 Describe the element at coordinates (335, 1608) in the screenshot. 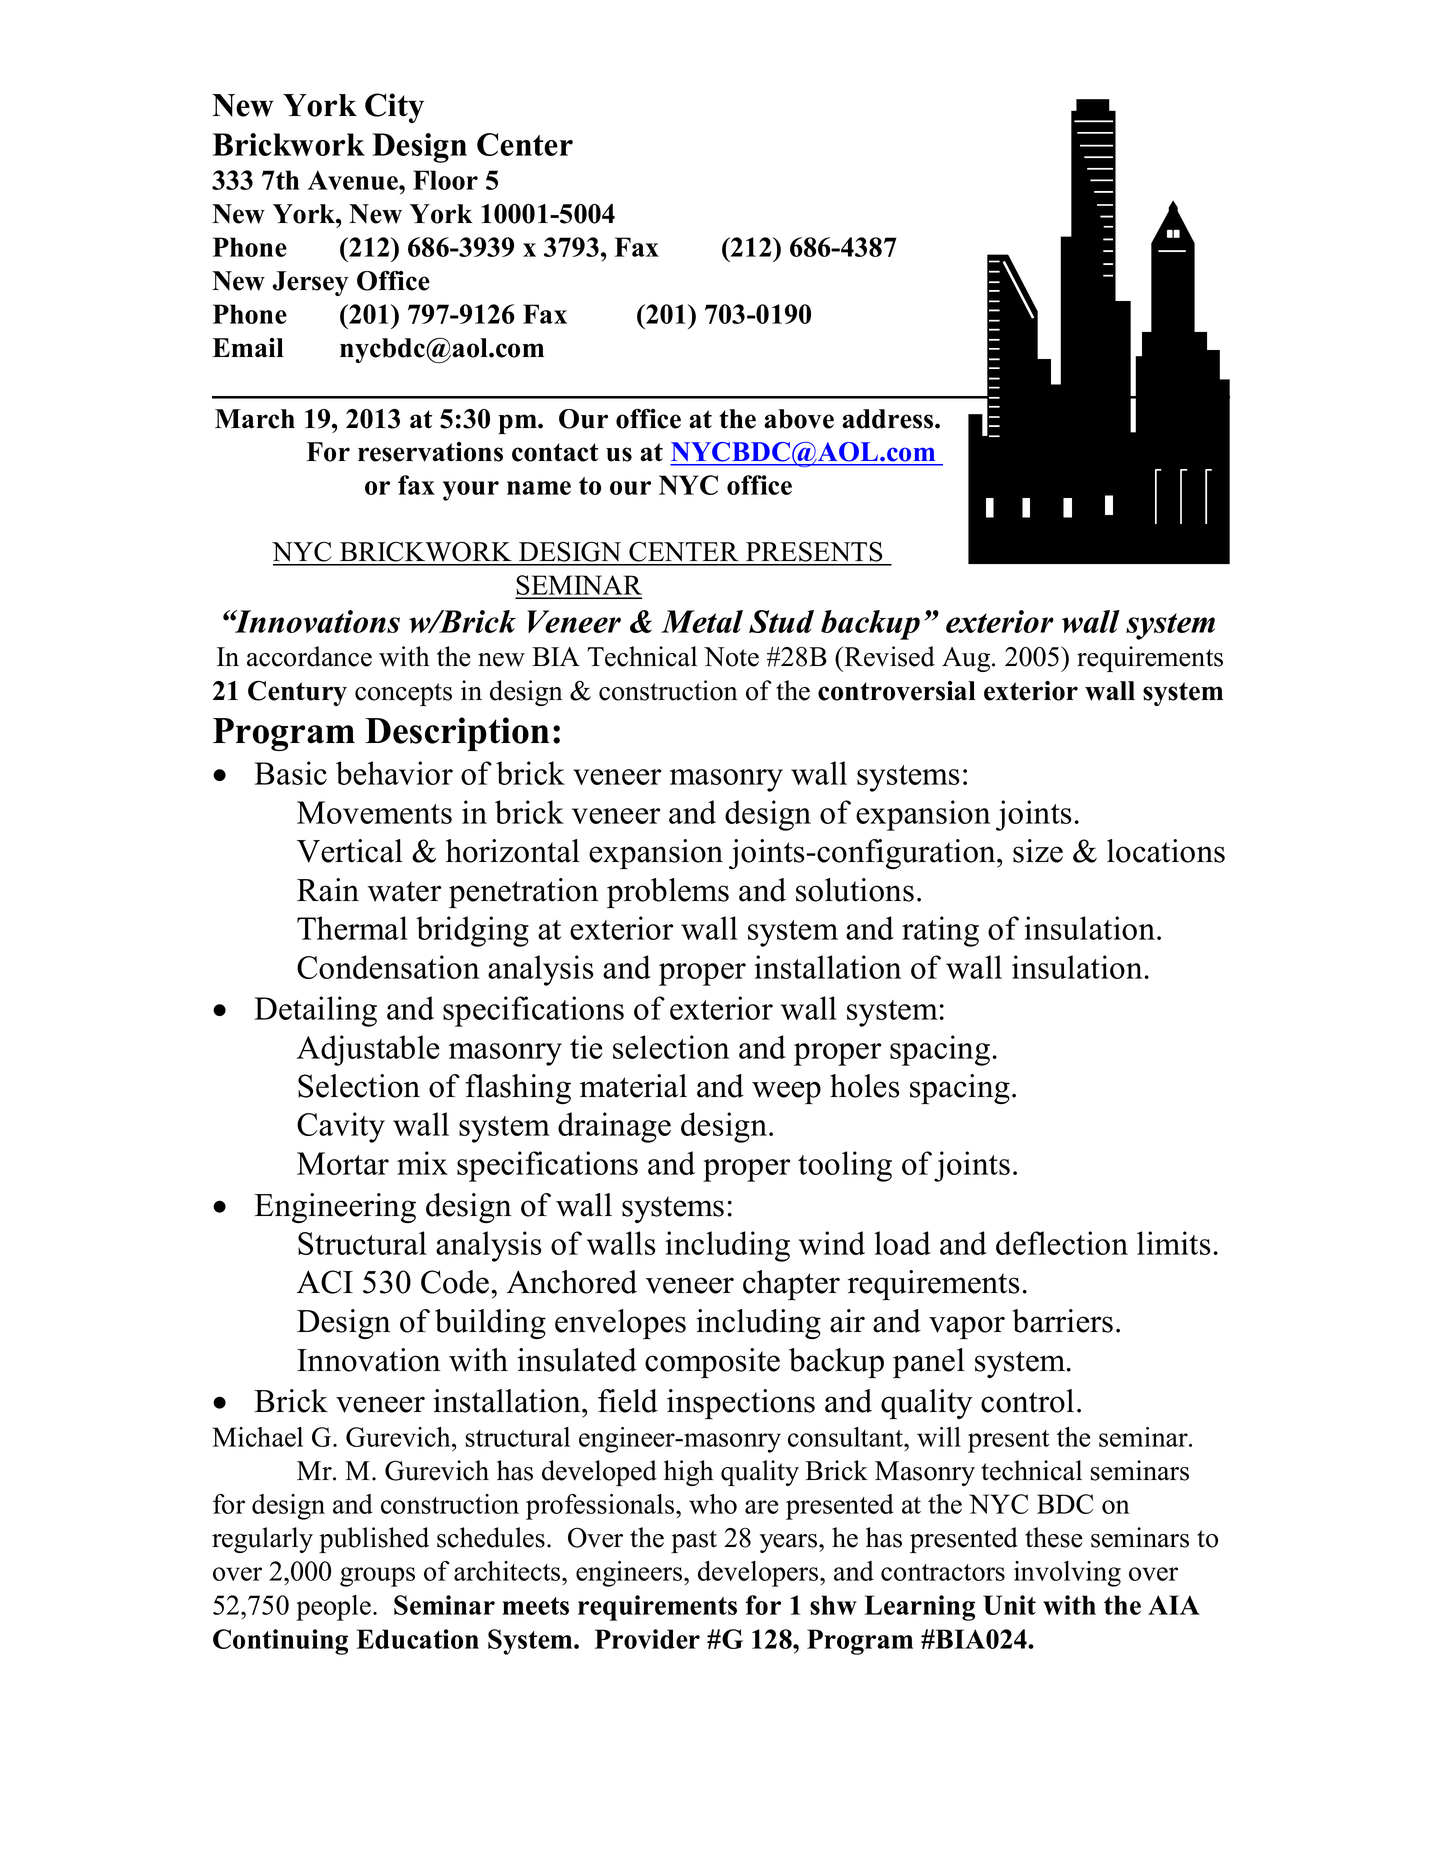

I see `people` at that location.
